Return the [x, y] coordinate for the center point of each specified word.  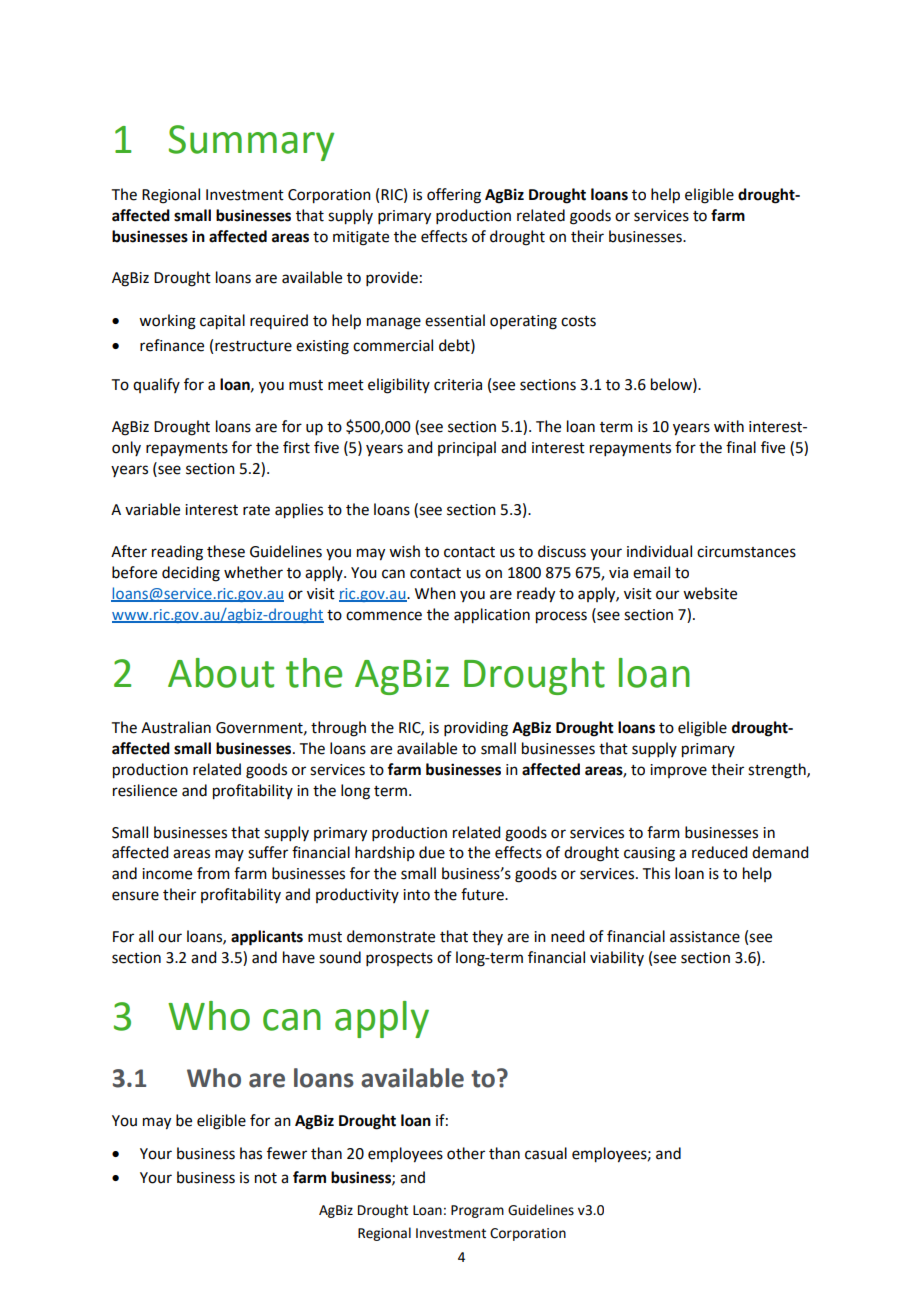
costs [578, 321]
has [251, 1153]
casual [546, 1153]
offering [454, 196]
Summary [251, 143]
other [466, 1153]
